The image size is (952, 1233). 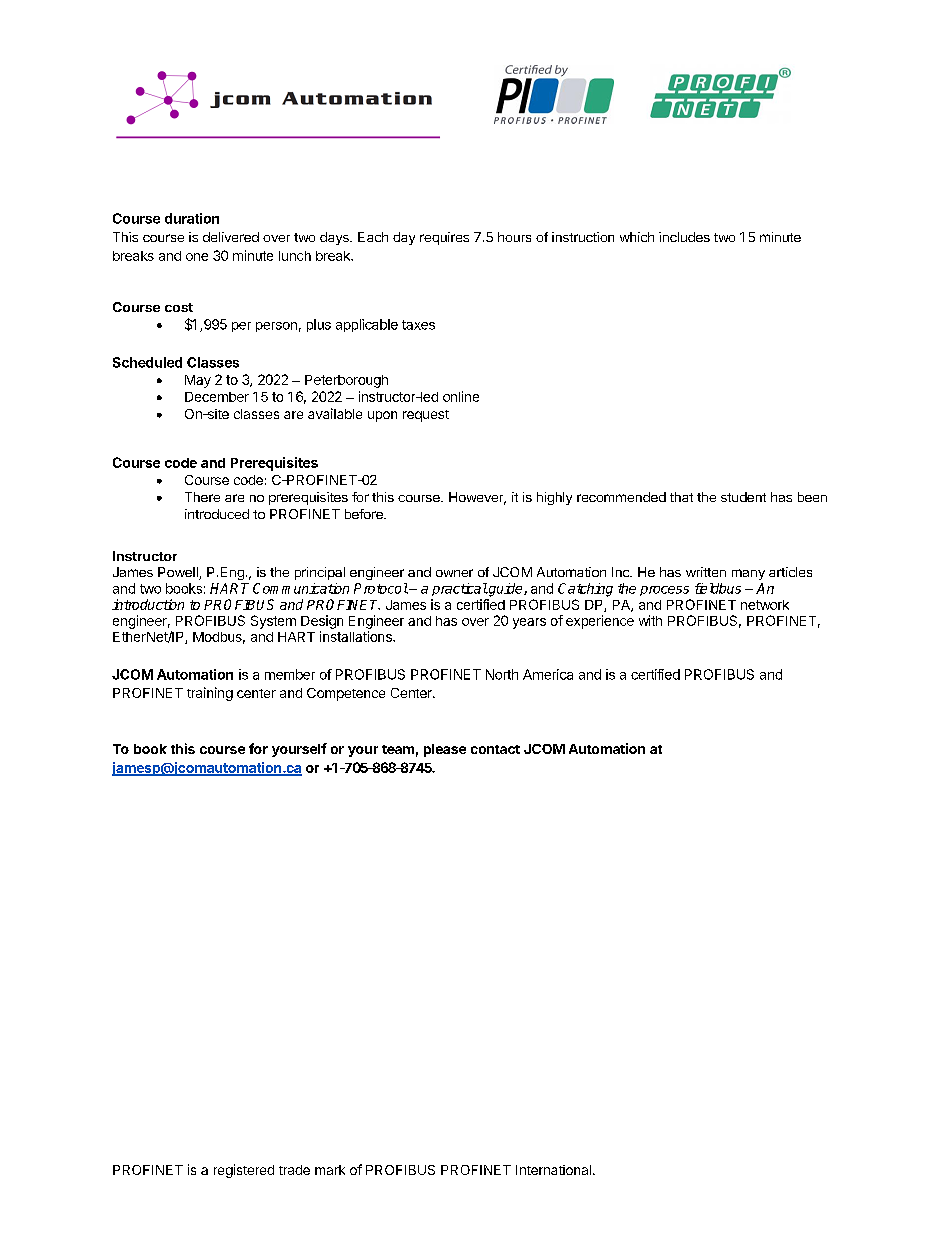 I want to click on contact, so click(x=495, y=749).
